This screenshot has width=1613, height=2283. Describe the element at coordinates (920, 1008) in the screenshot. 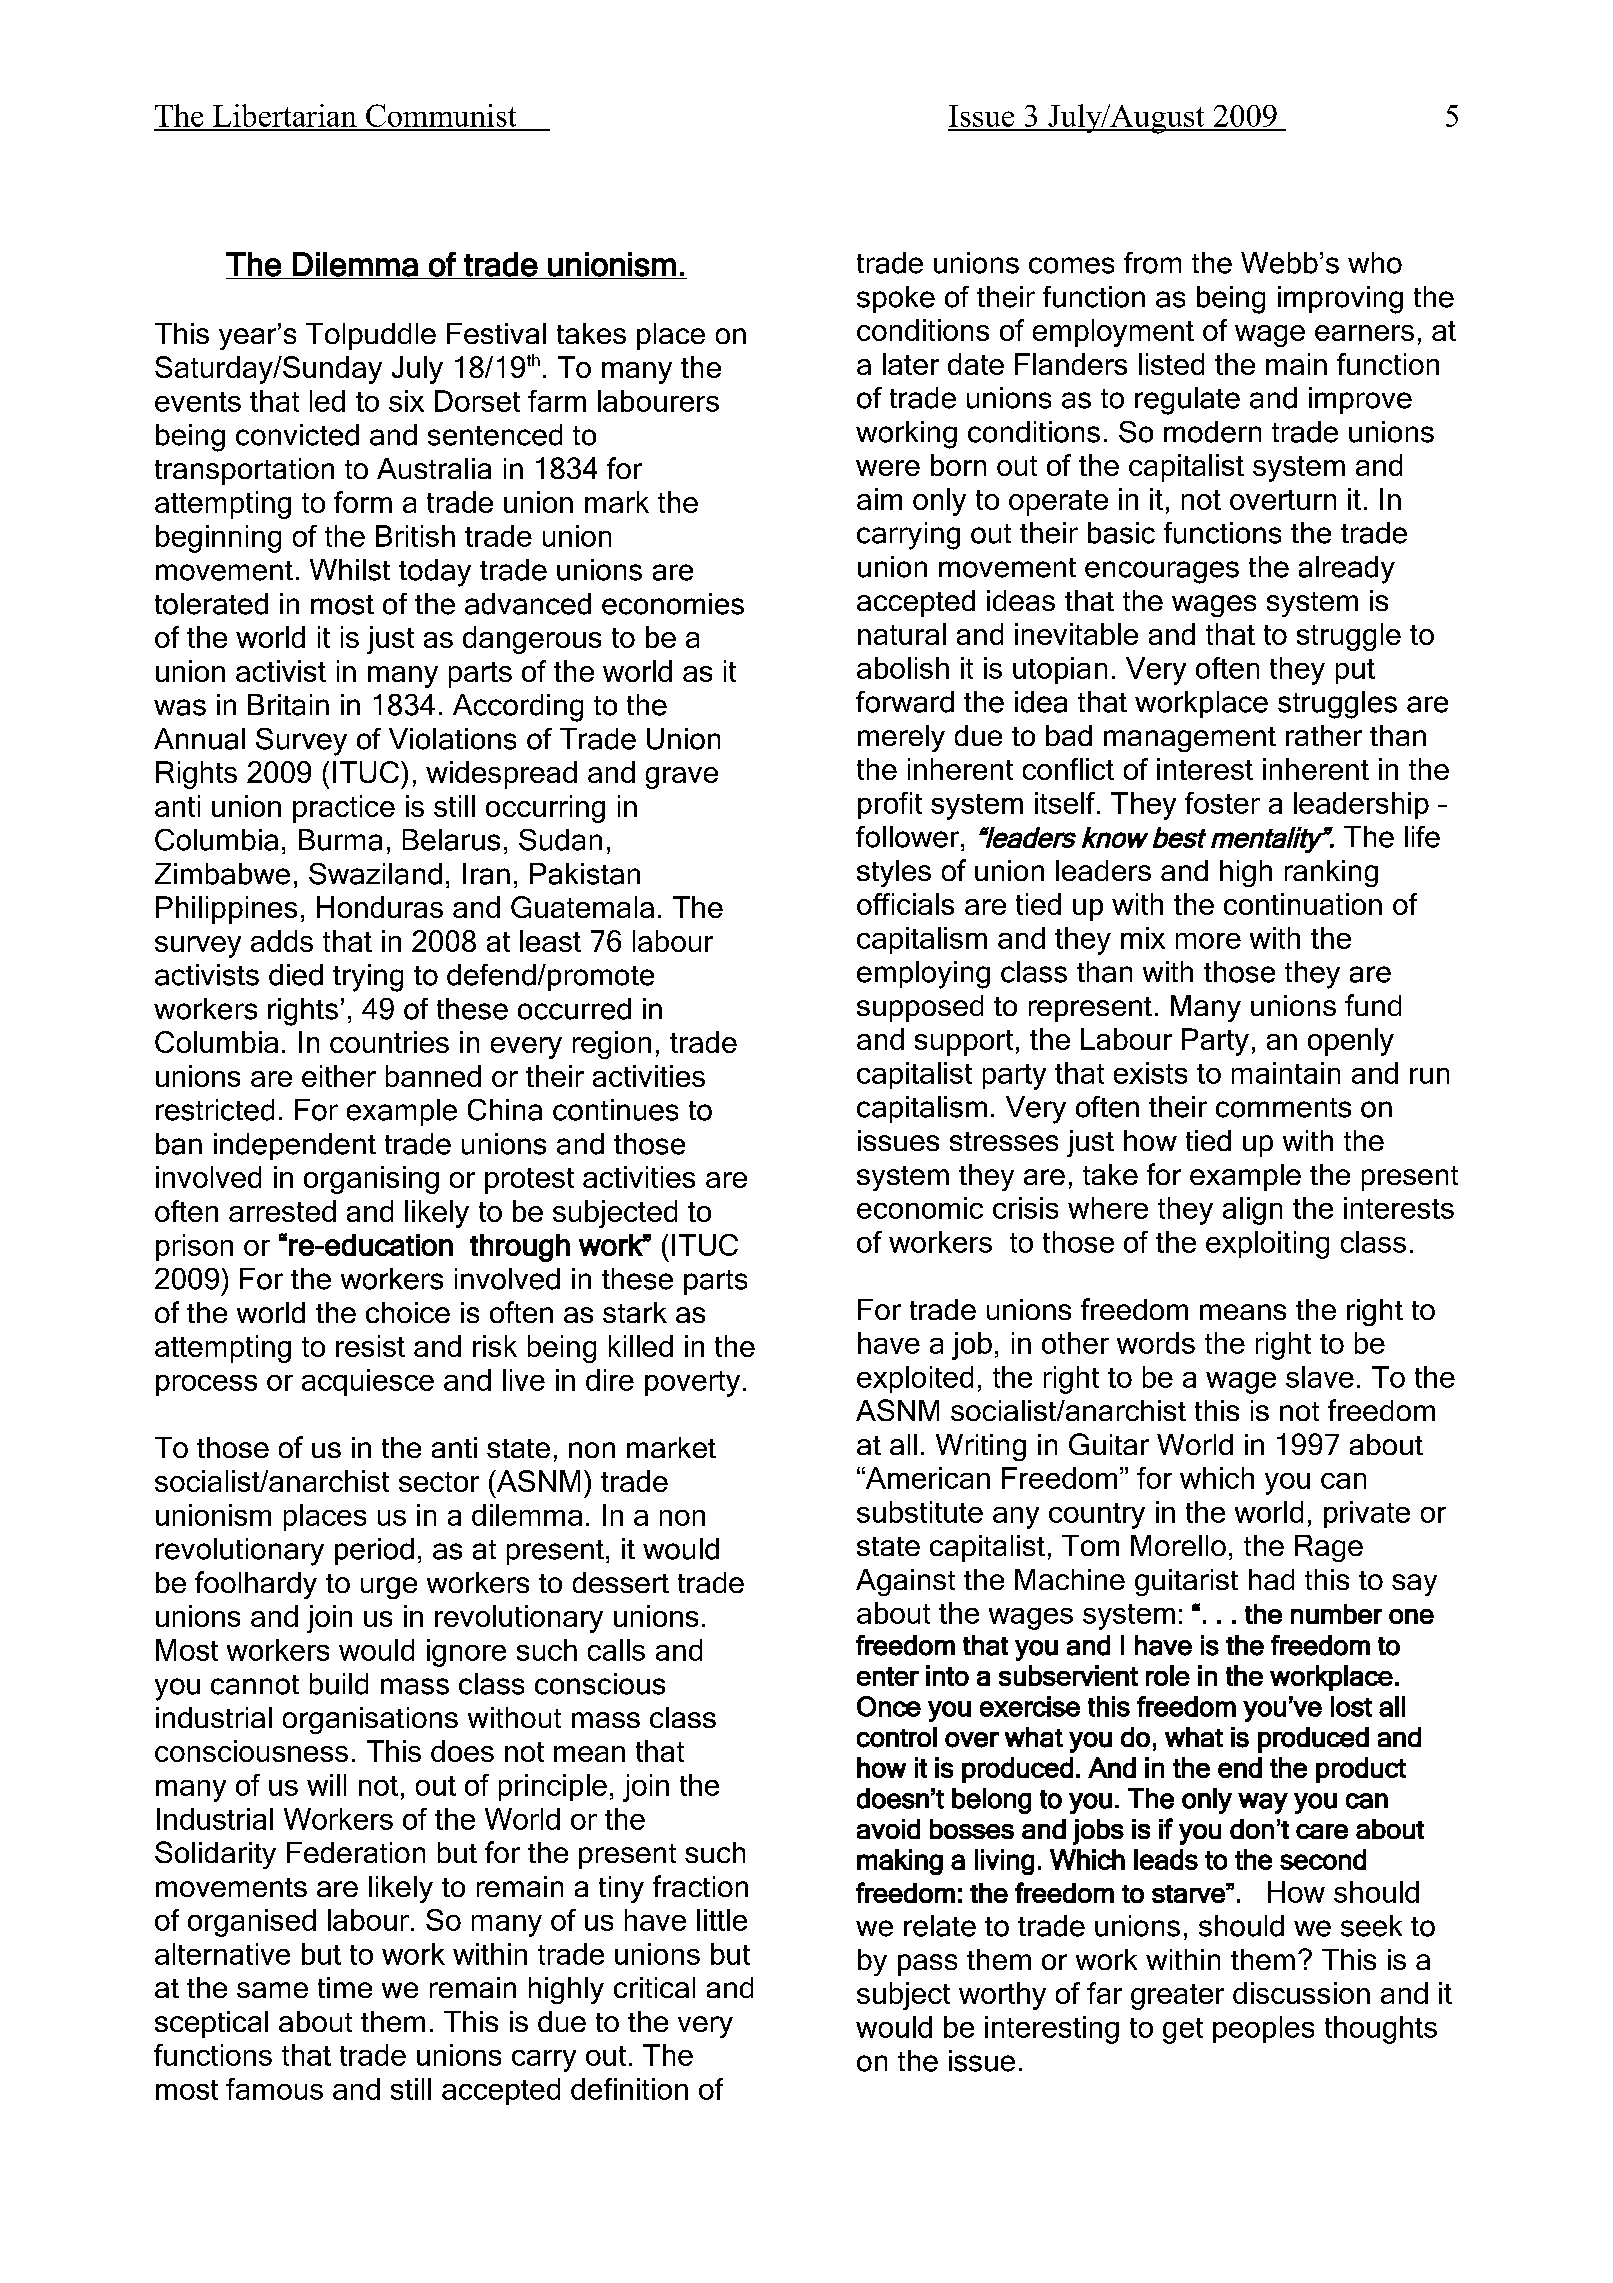

I see `supposed` at that location.
